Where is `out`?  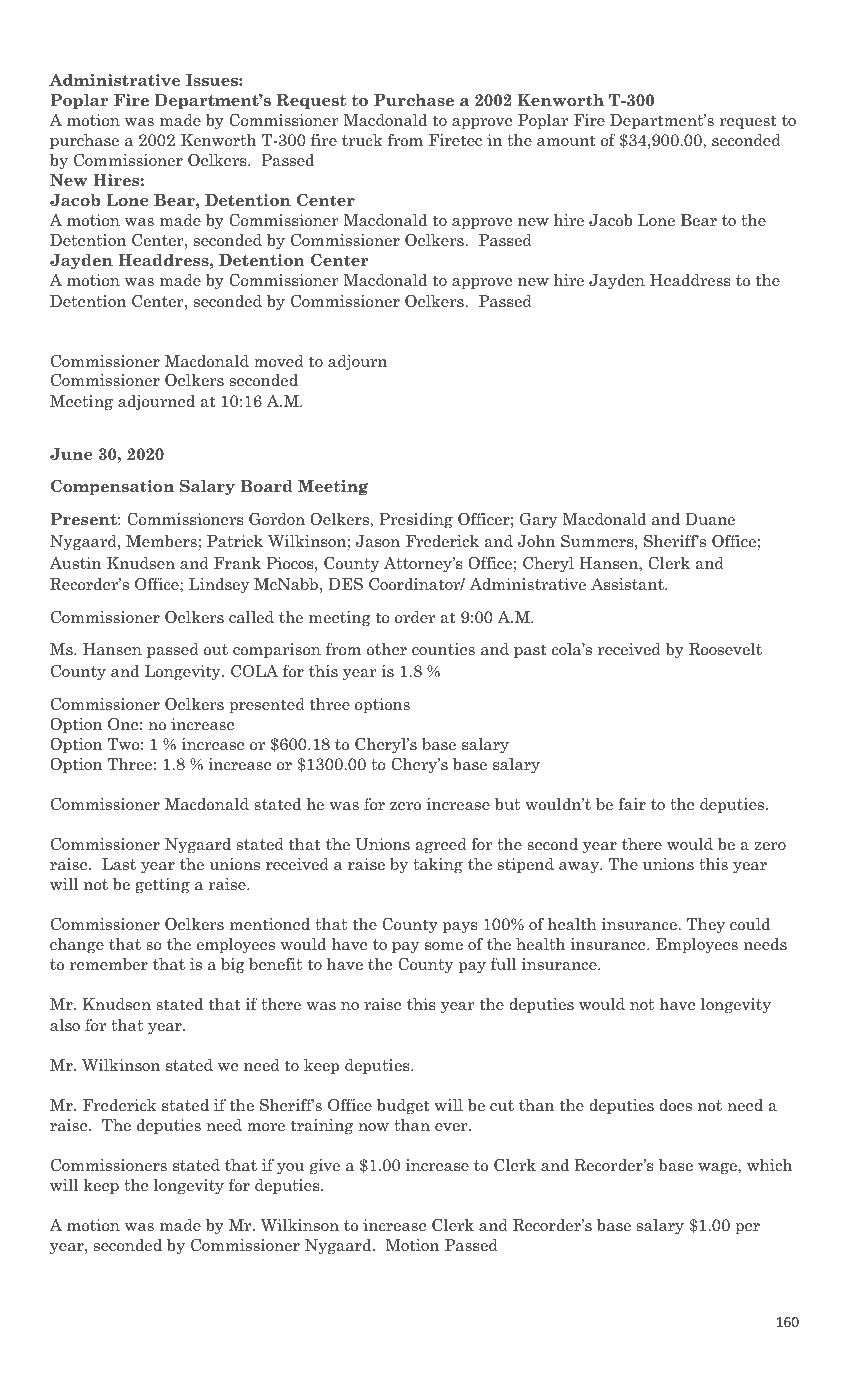
out is located at coordinates (216, 650).
